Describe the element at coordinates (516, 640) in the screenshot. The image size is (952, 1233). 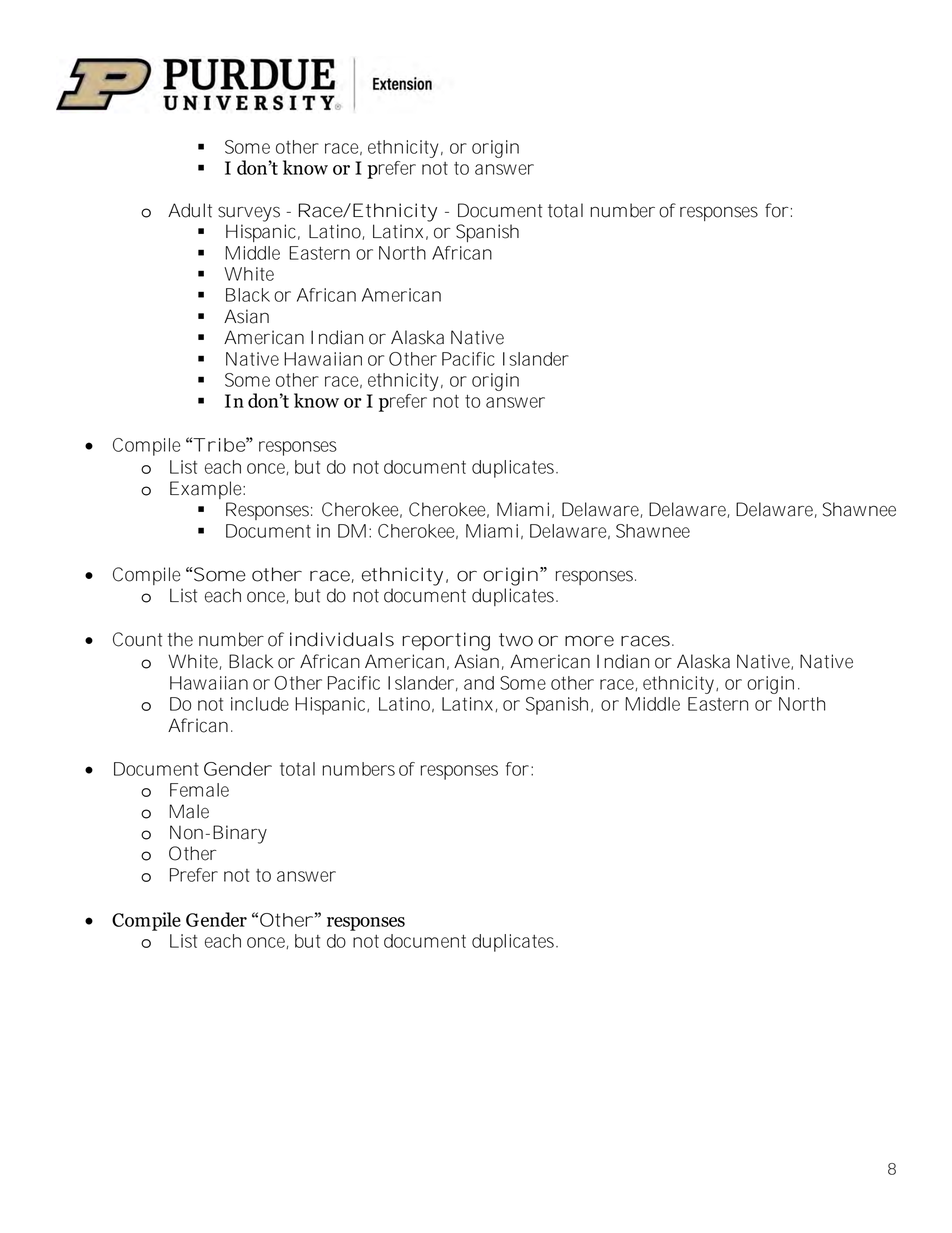
I see `two` at that location.
